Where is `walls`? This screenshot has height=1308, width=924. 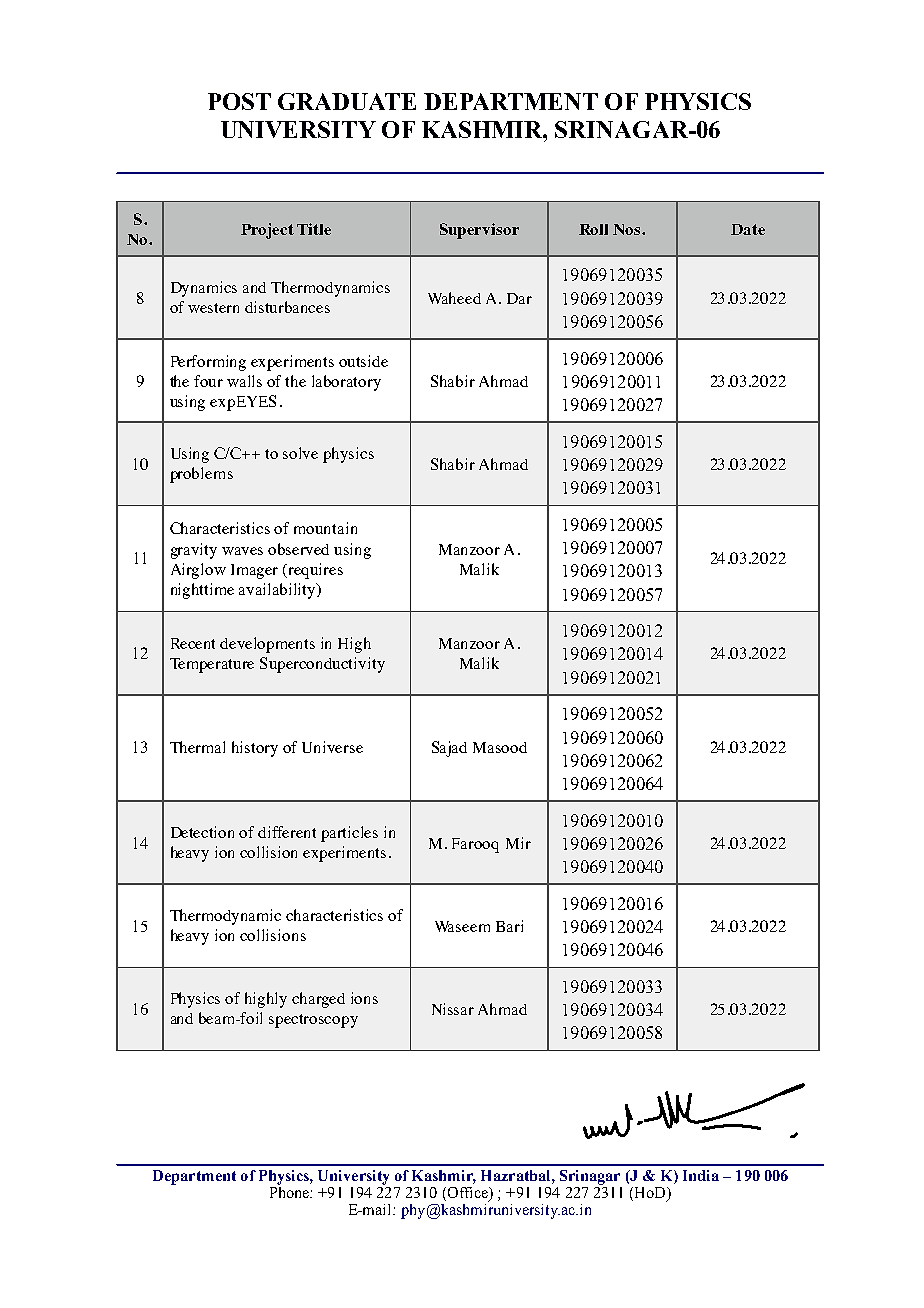
walls is located at coordinates (244, 381).
